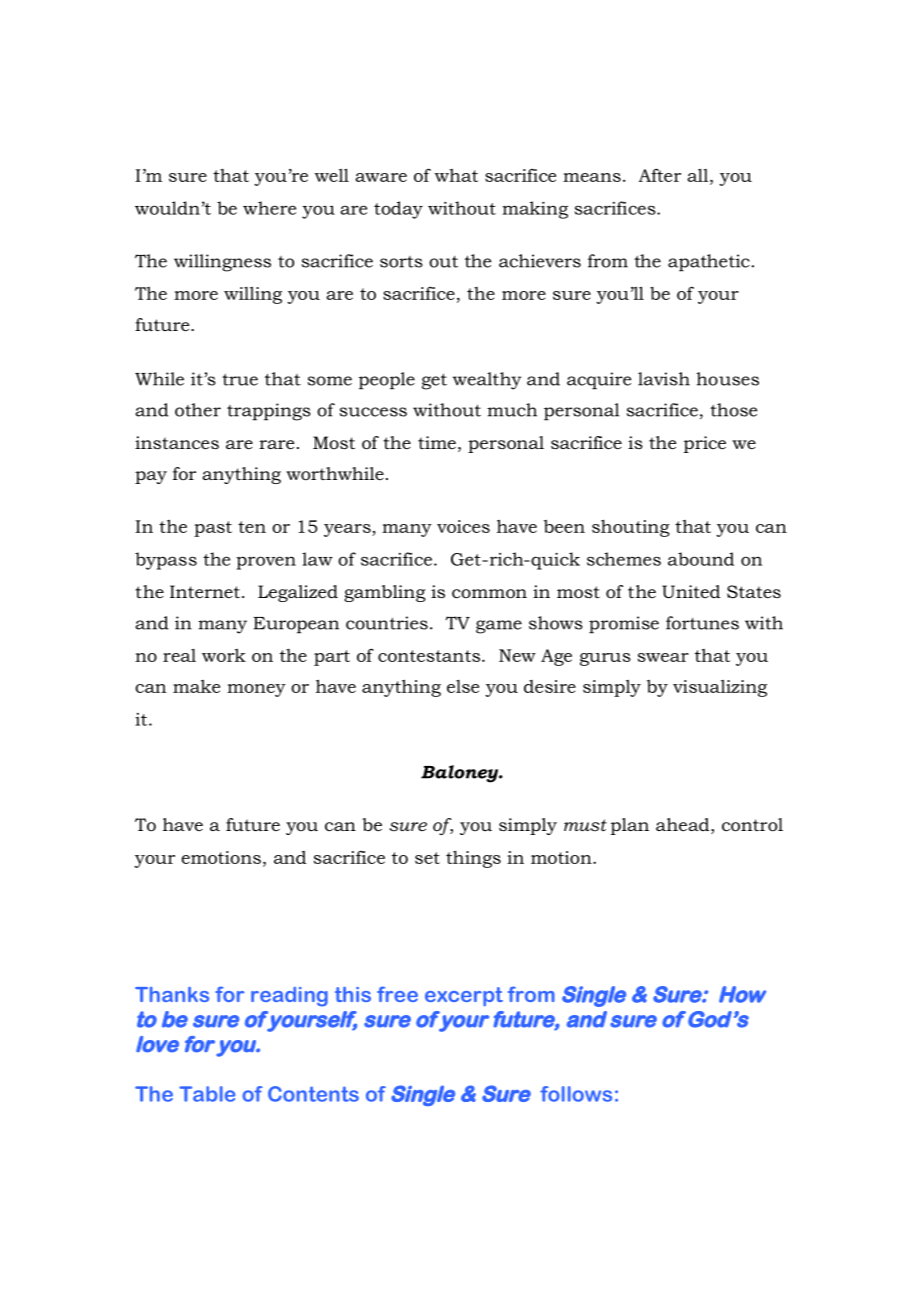  Describe the element at coordinates (630, 826) in the screenshot. I see `plan` at that location.
